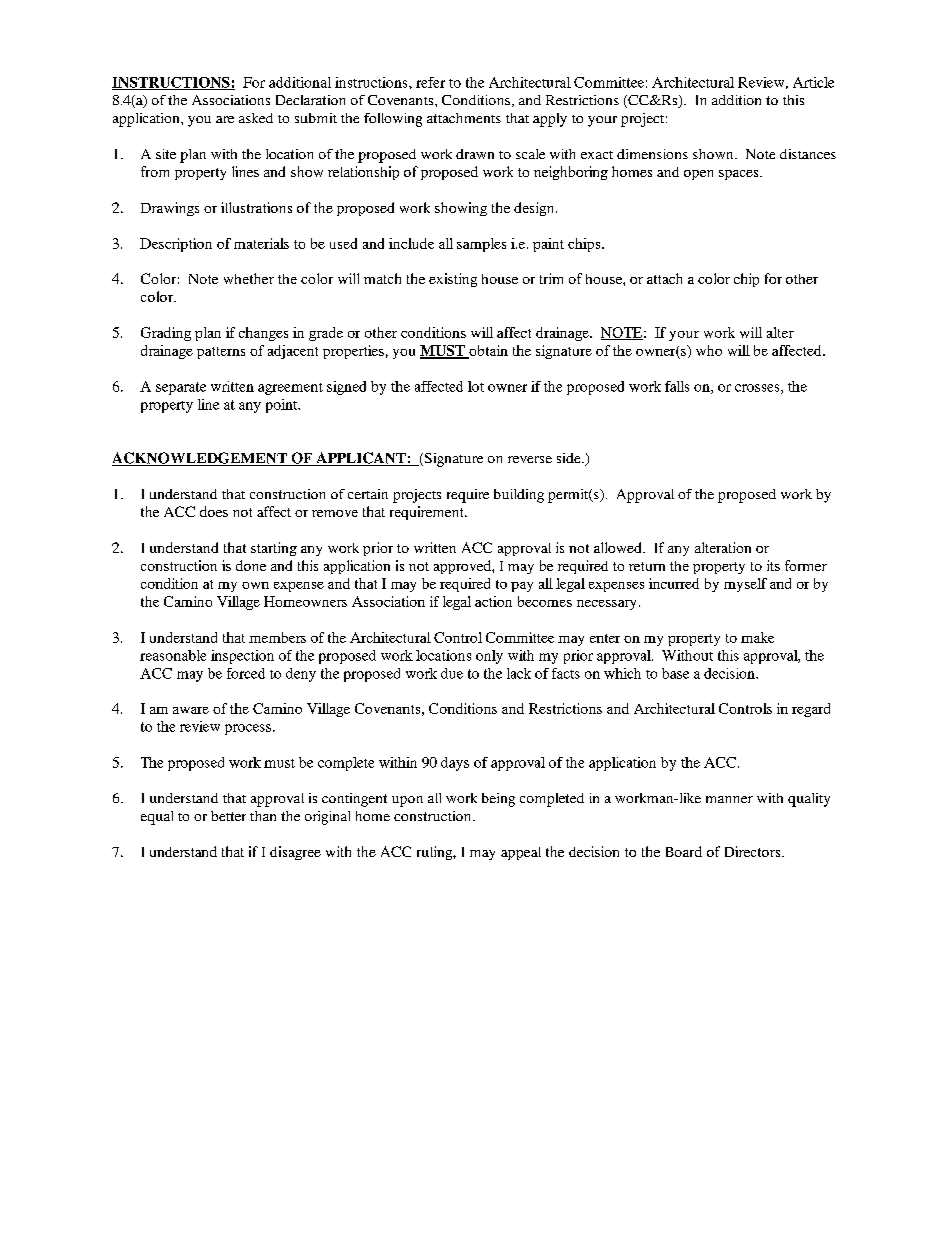 Image resolution: width=952 pixels, height=1233 pixels. I want to click on done, so click(251, 565).
